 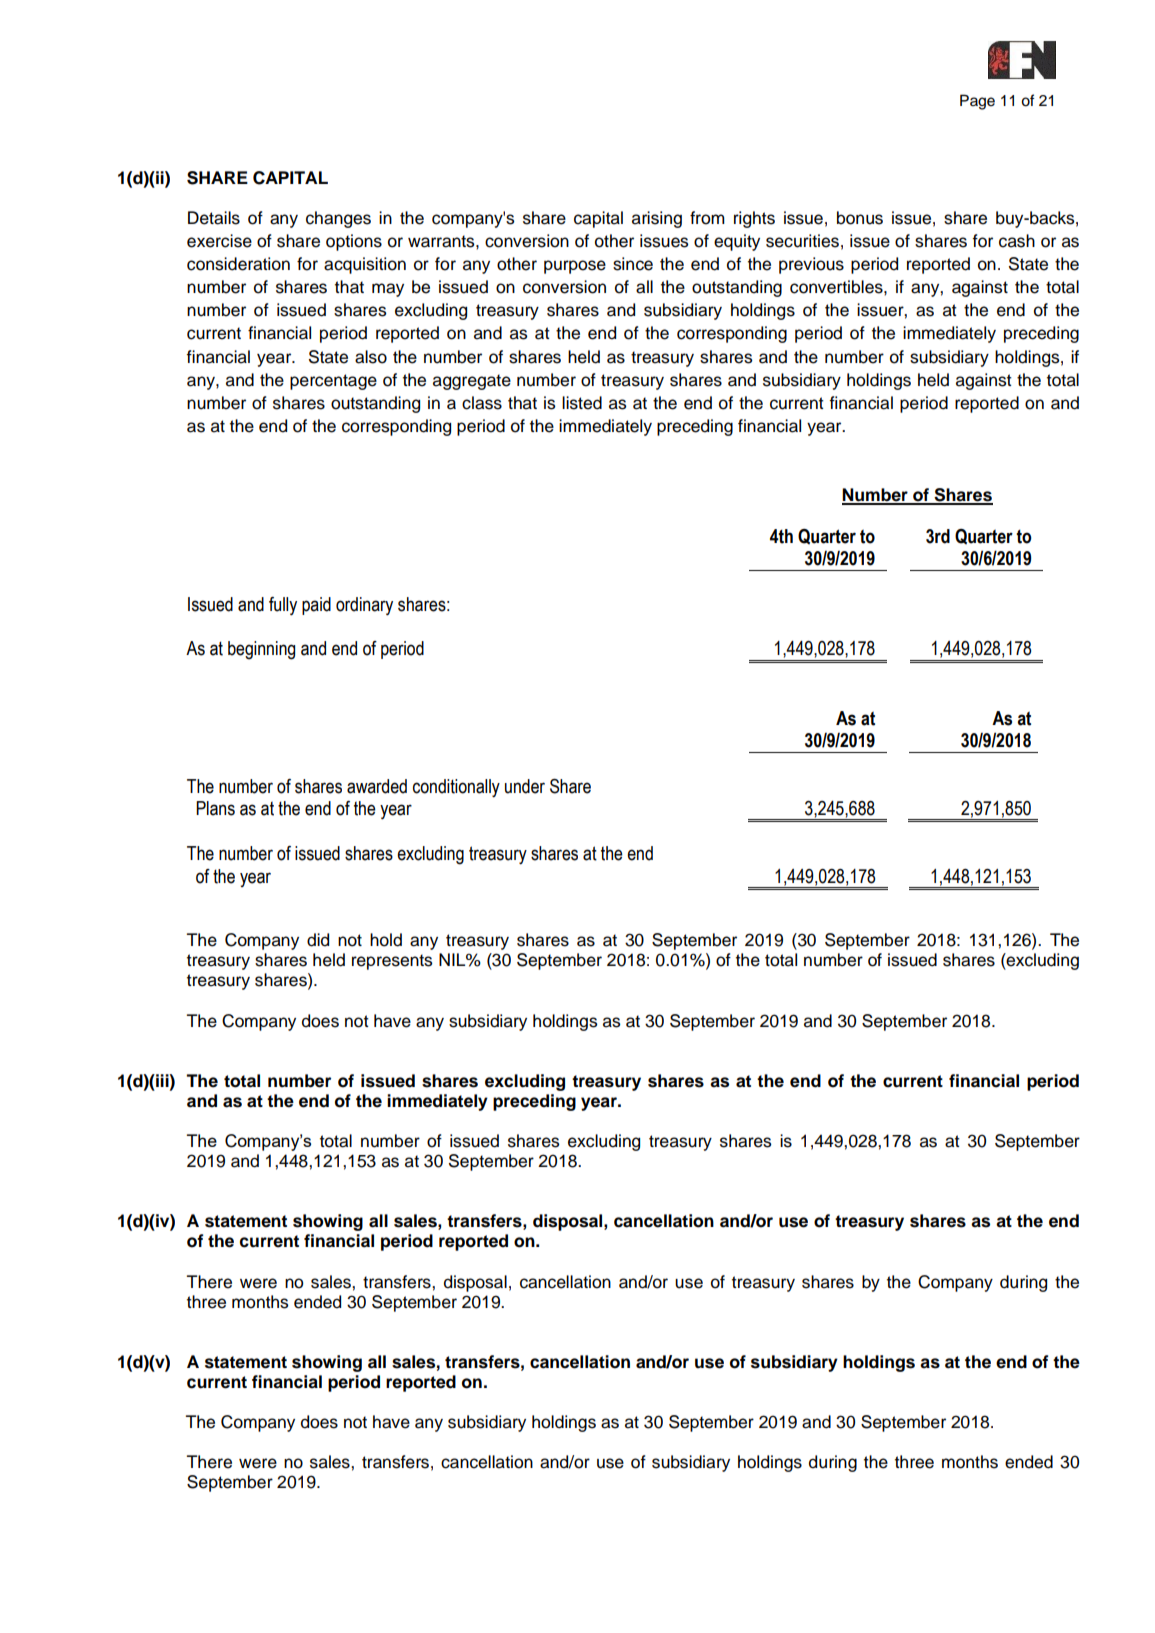 What do you see at coordinates (525, 786) in the image?
I see `under` at bounding box center [525, 786].
